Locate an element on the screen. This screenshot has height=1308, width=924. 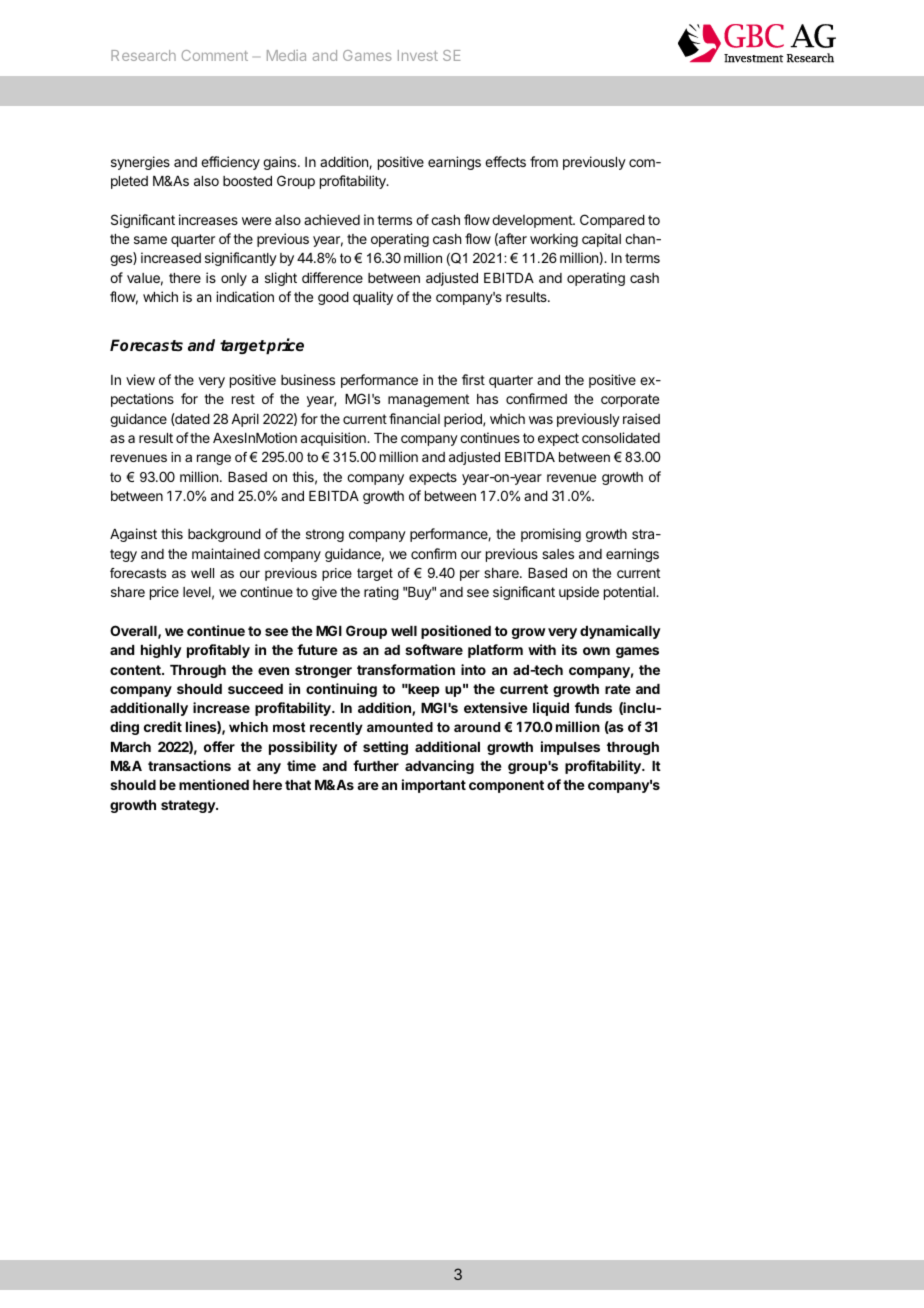
capital is located at coordinates (601, 240).
